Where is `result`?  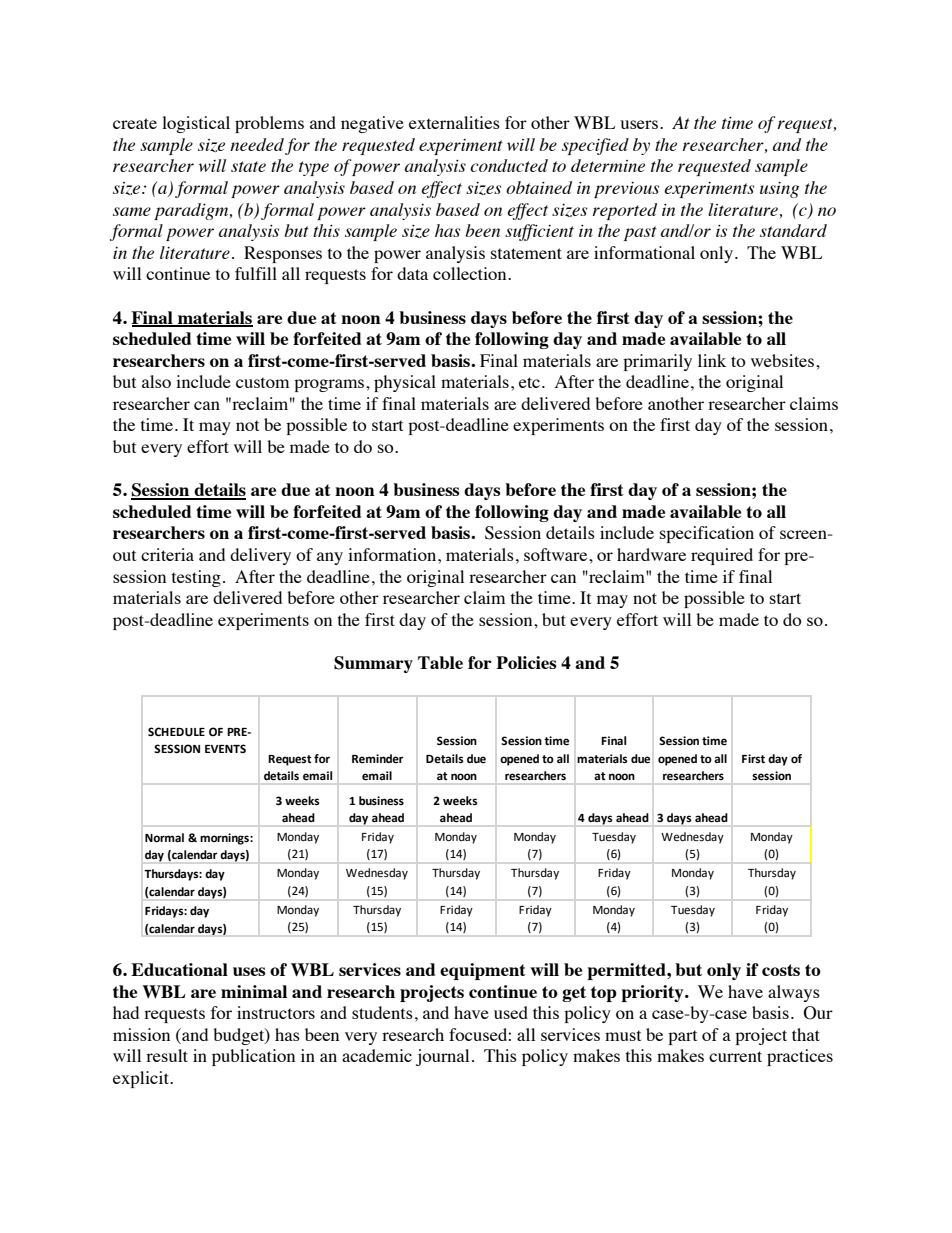
result is located at coordinates (167, 1055).
